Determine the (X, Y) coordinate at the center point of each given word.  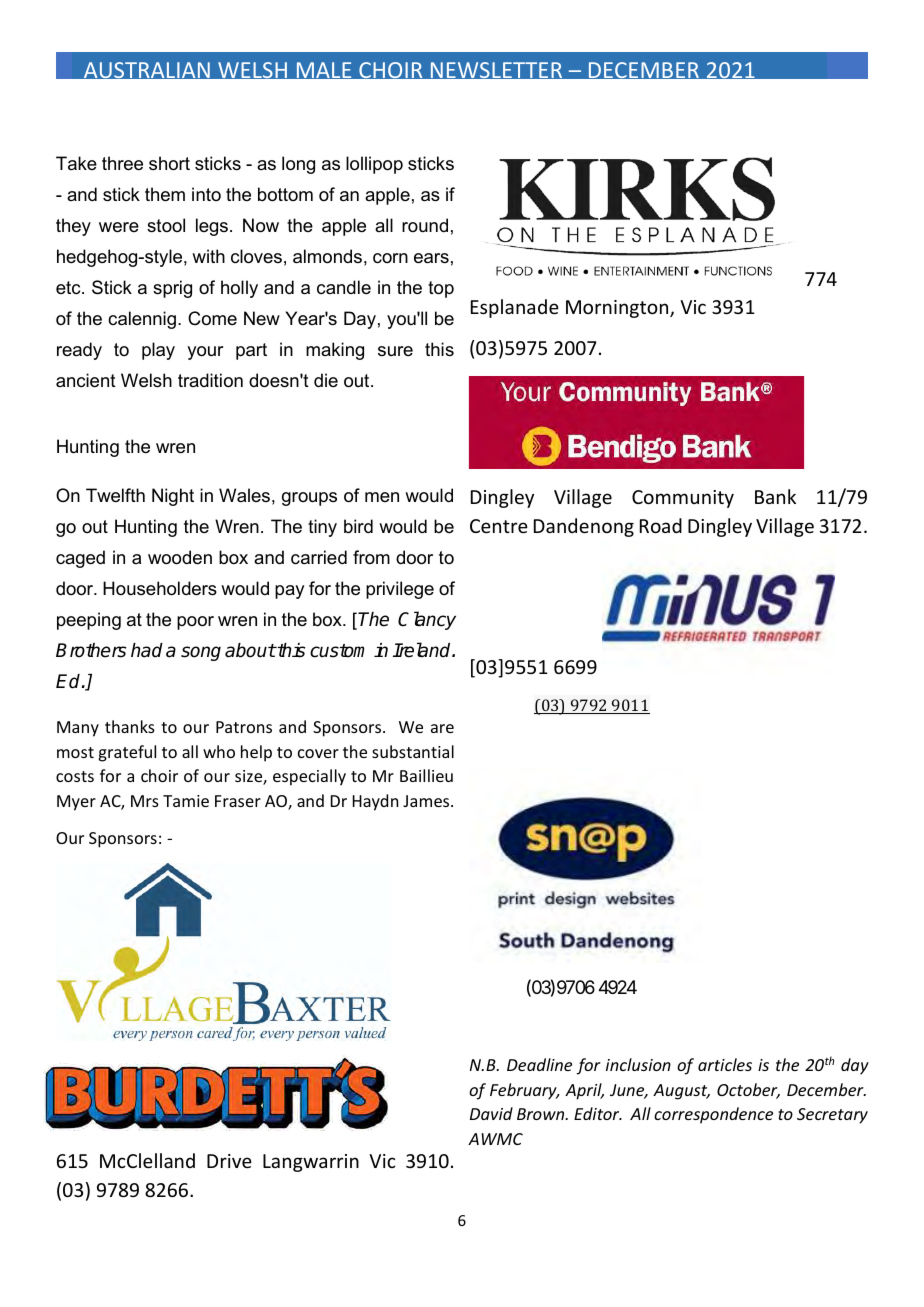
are (442, 728)
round (425, 225)
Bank (775, 496)
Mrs (145, 801)
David (491, 1113)
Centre (499, 526)
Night (173, 497)
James (427, 801)
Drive (229, 1161)
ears (431, 258)
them (165, 194)
